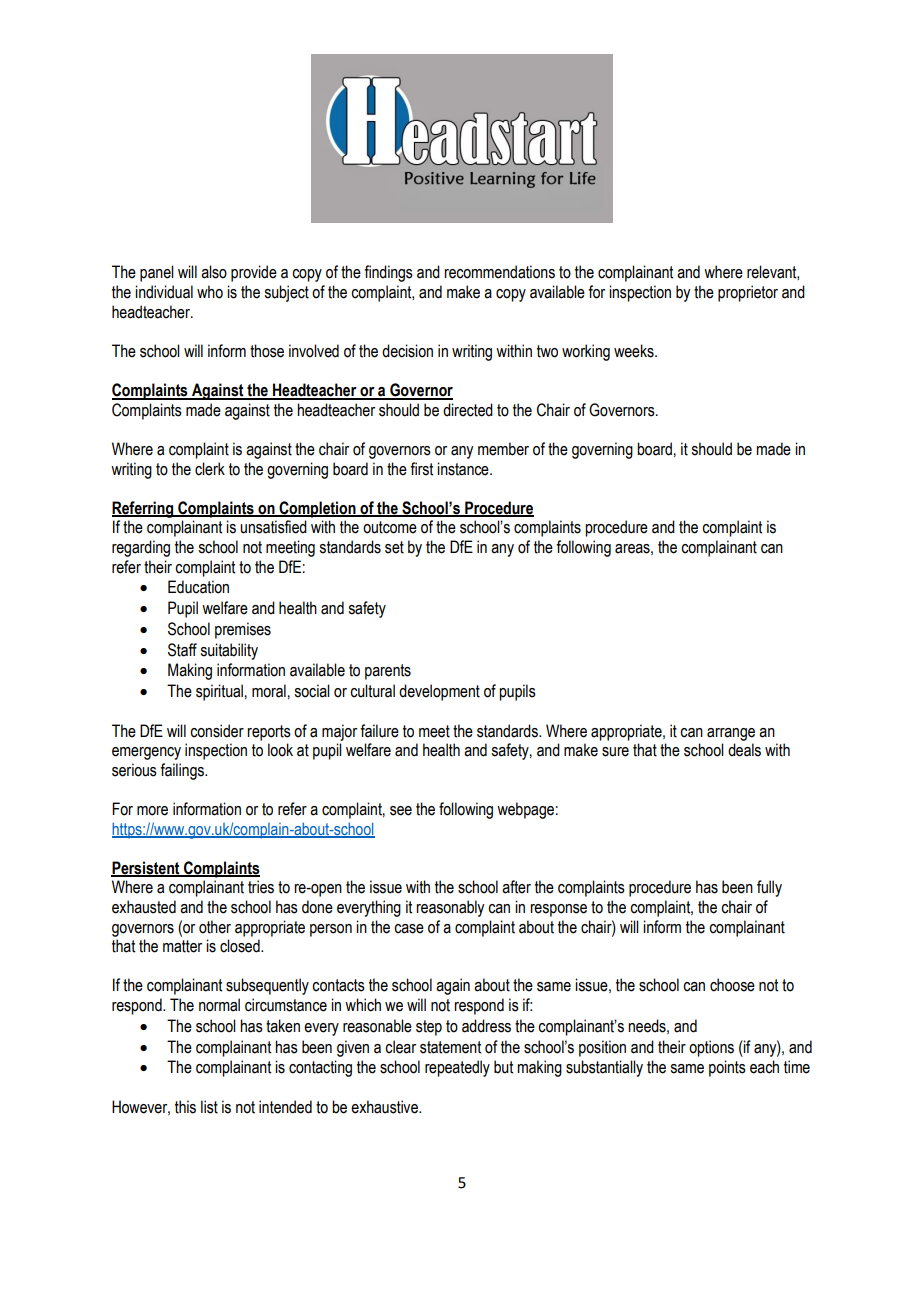 The image size is (924, 1308). I want to click on proprietor, so click(748, 293).
